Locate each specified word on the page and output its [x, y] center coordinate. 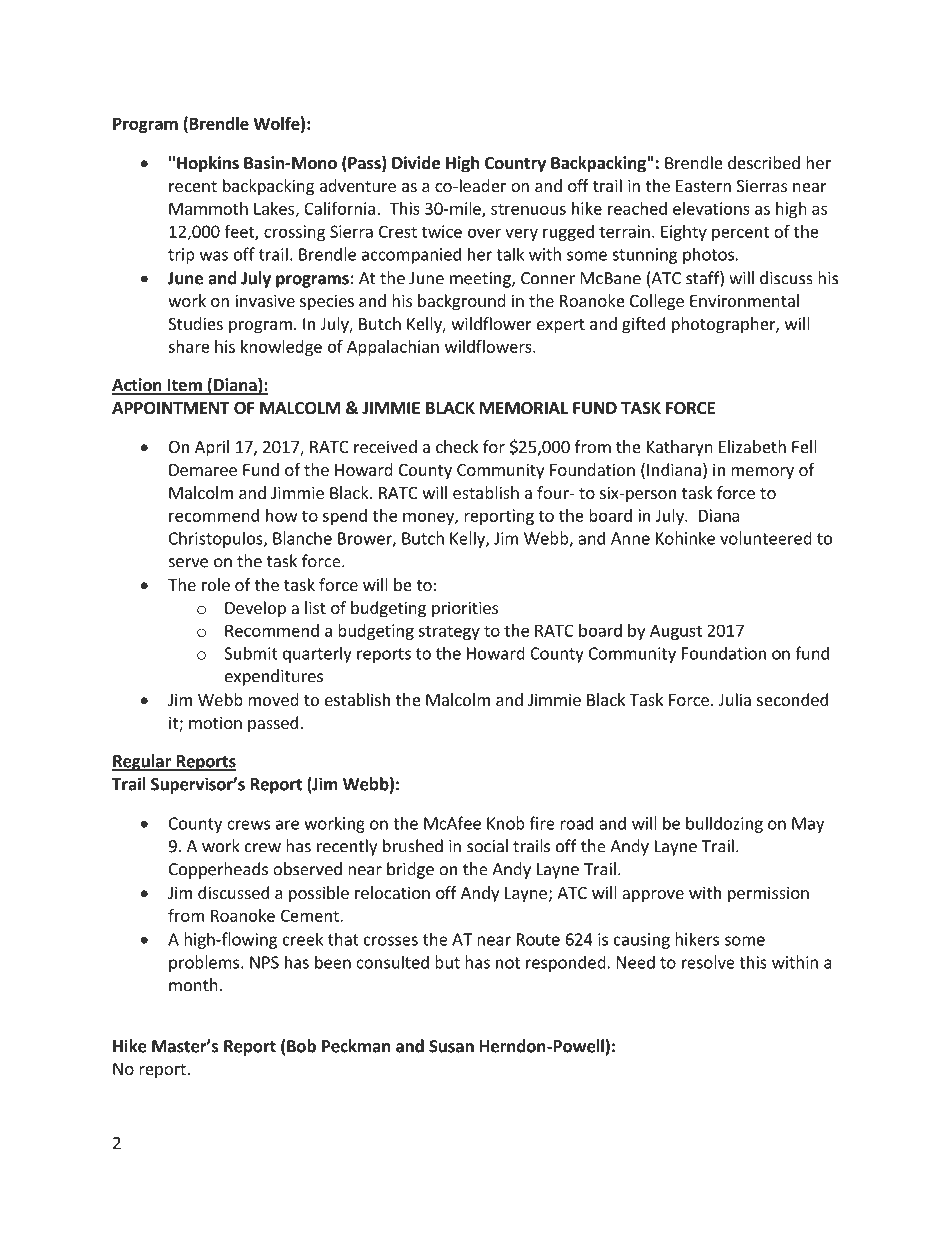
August [676, 632]
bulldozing [724, 824]
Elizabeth [752, 446]
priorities [465, 609]
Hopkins [208, 164]
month [193, 985]
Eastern [703, 186]
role [216, 584]
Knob [506, 823]
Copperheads [218, 870]
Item [184, 386]
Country [515, 165]
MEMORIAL [524, 408]
